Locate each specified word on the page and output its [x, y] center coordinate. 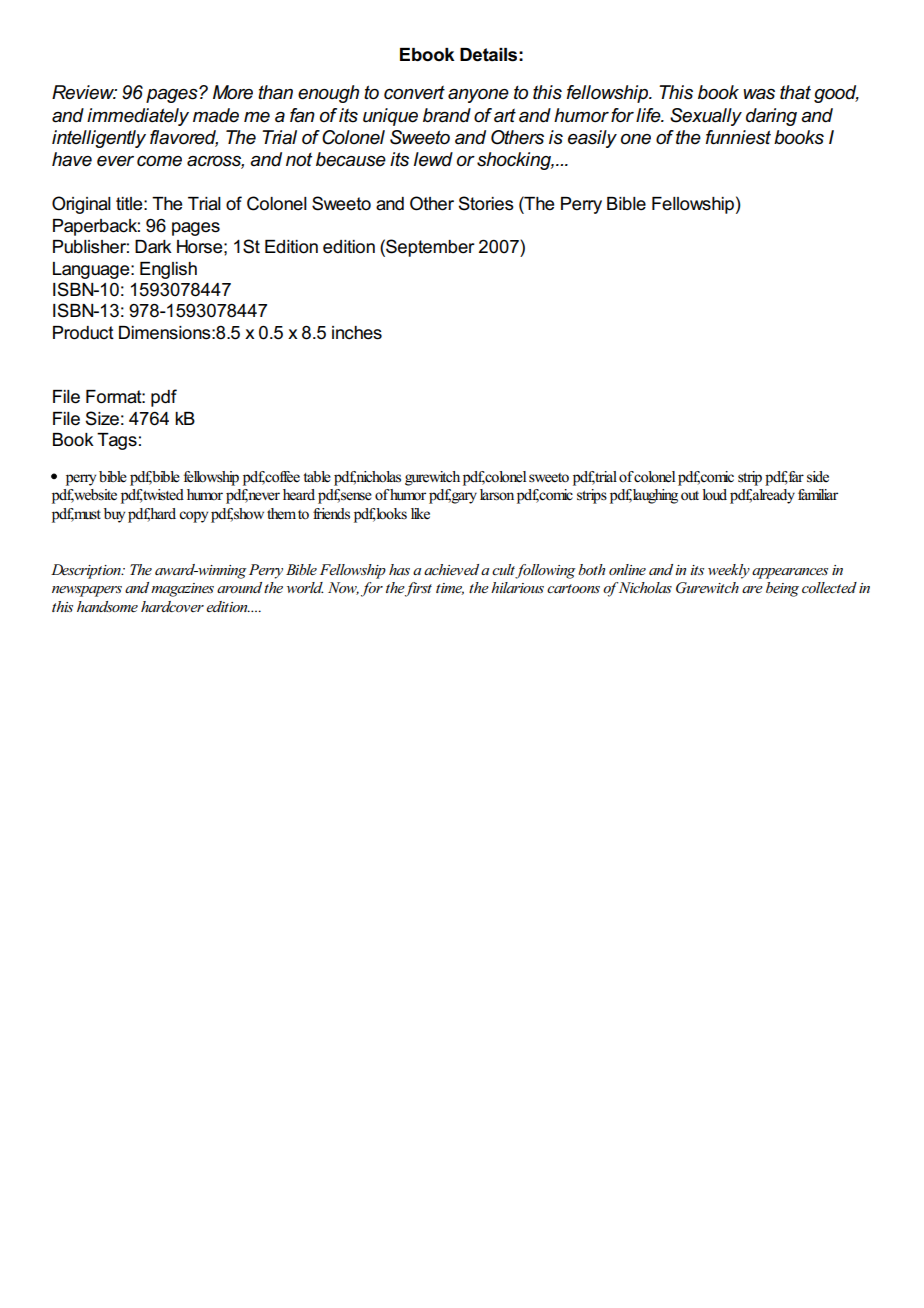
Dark [153, 247]
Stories [486, 203]
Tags [117, 441]
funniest [738, 137]
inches [357, 333]
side [818, 477]
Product [83, 333]
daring [771, 117]
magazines [182, 590]
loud [714, 494]
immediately [138, 117]
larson [497, 495]
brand [447, 115]
